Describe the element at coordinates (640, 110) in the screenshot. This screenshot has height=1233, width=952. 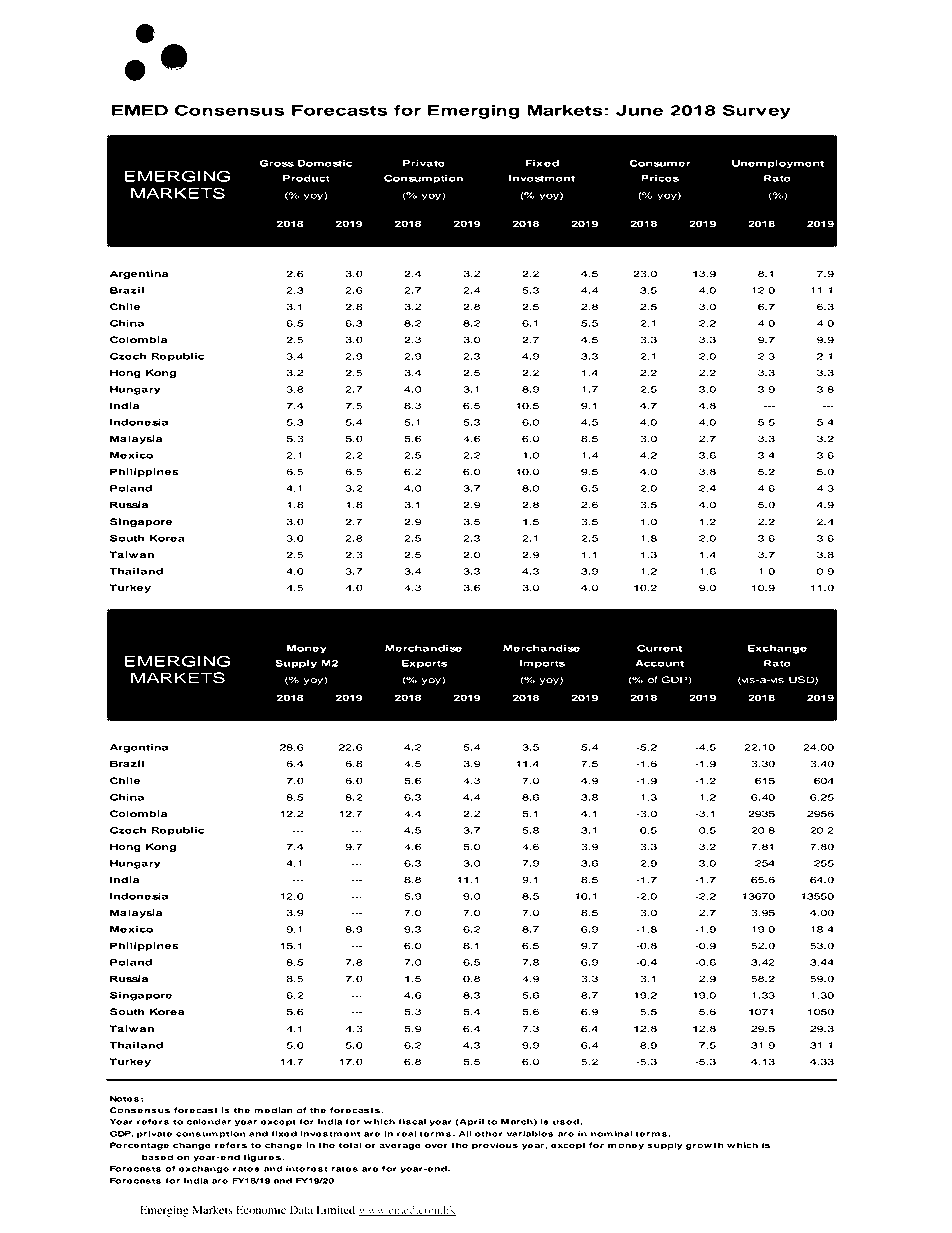
I see `June` at that location.
